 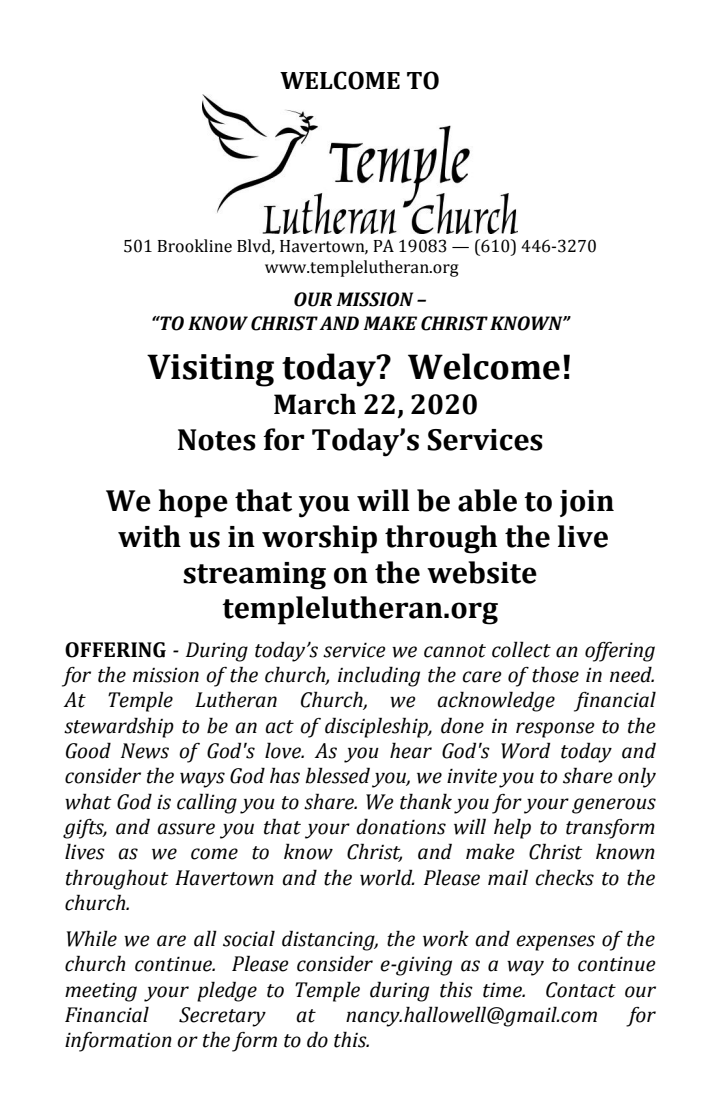 I want to click on March, so click(x=315, y=404).
